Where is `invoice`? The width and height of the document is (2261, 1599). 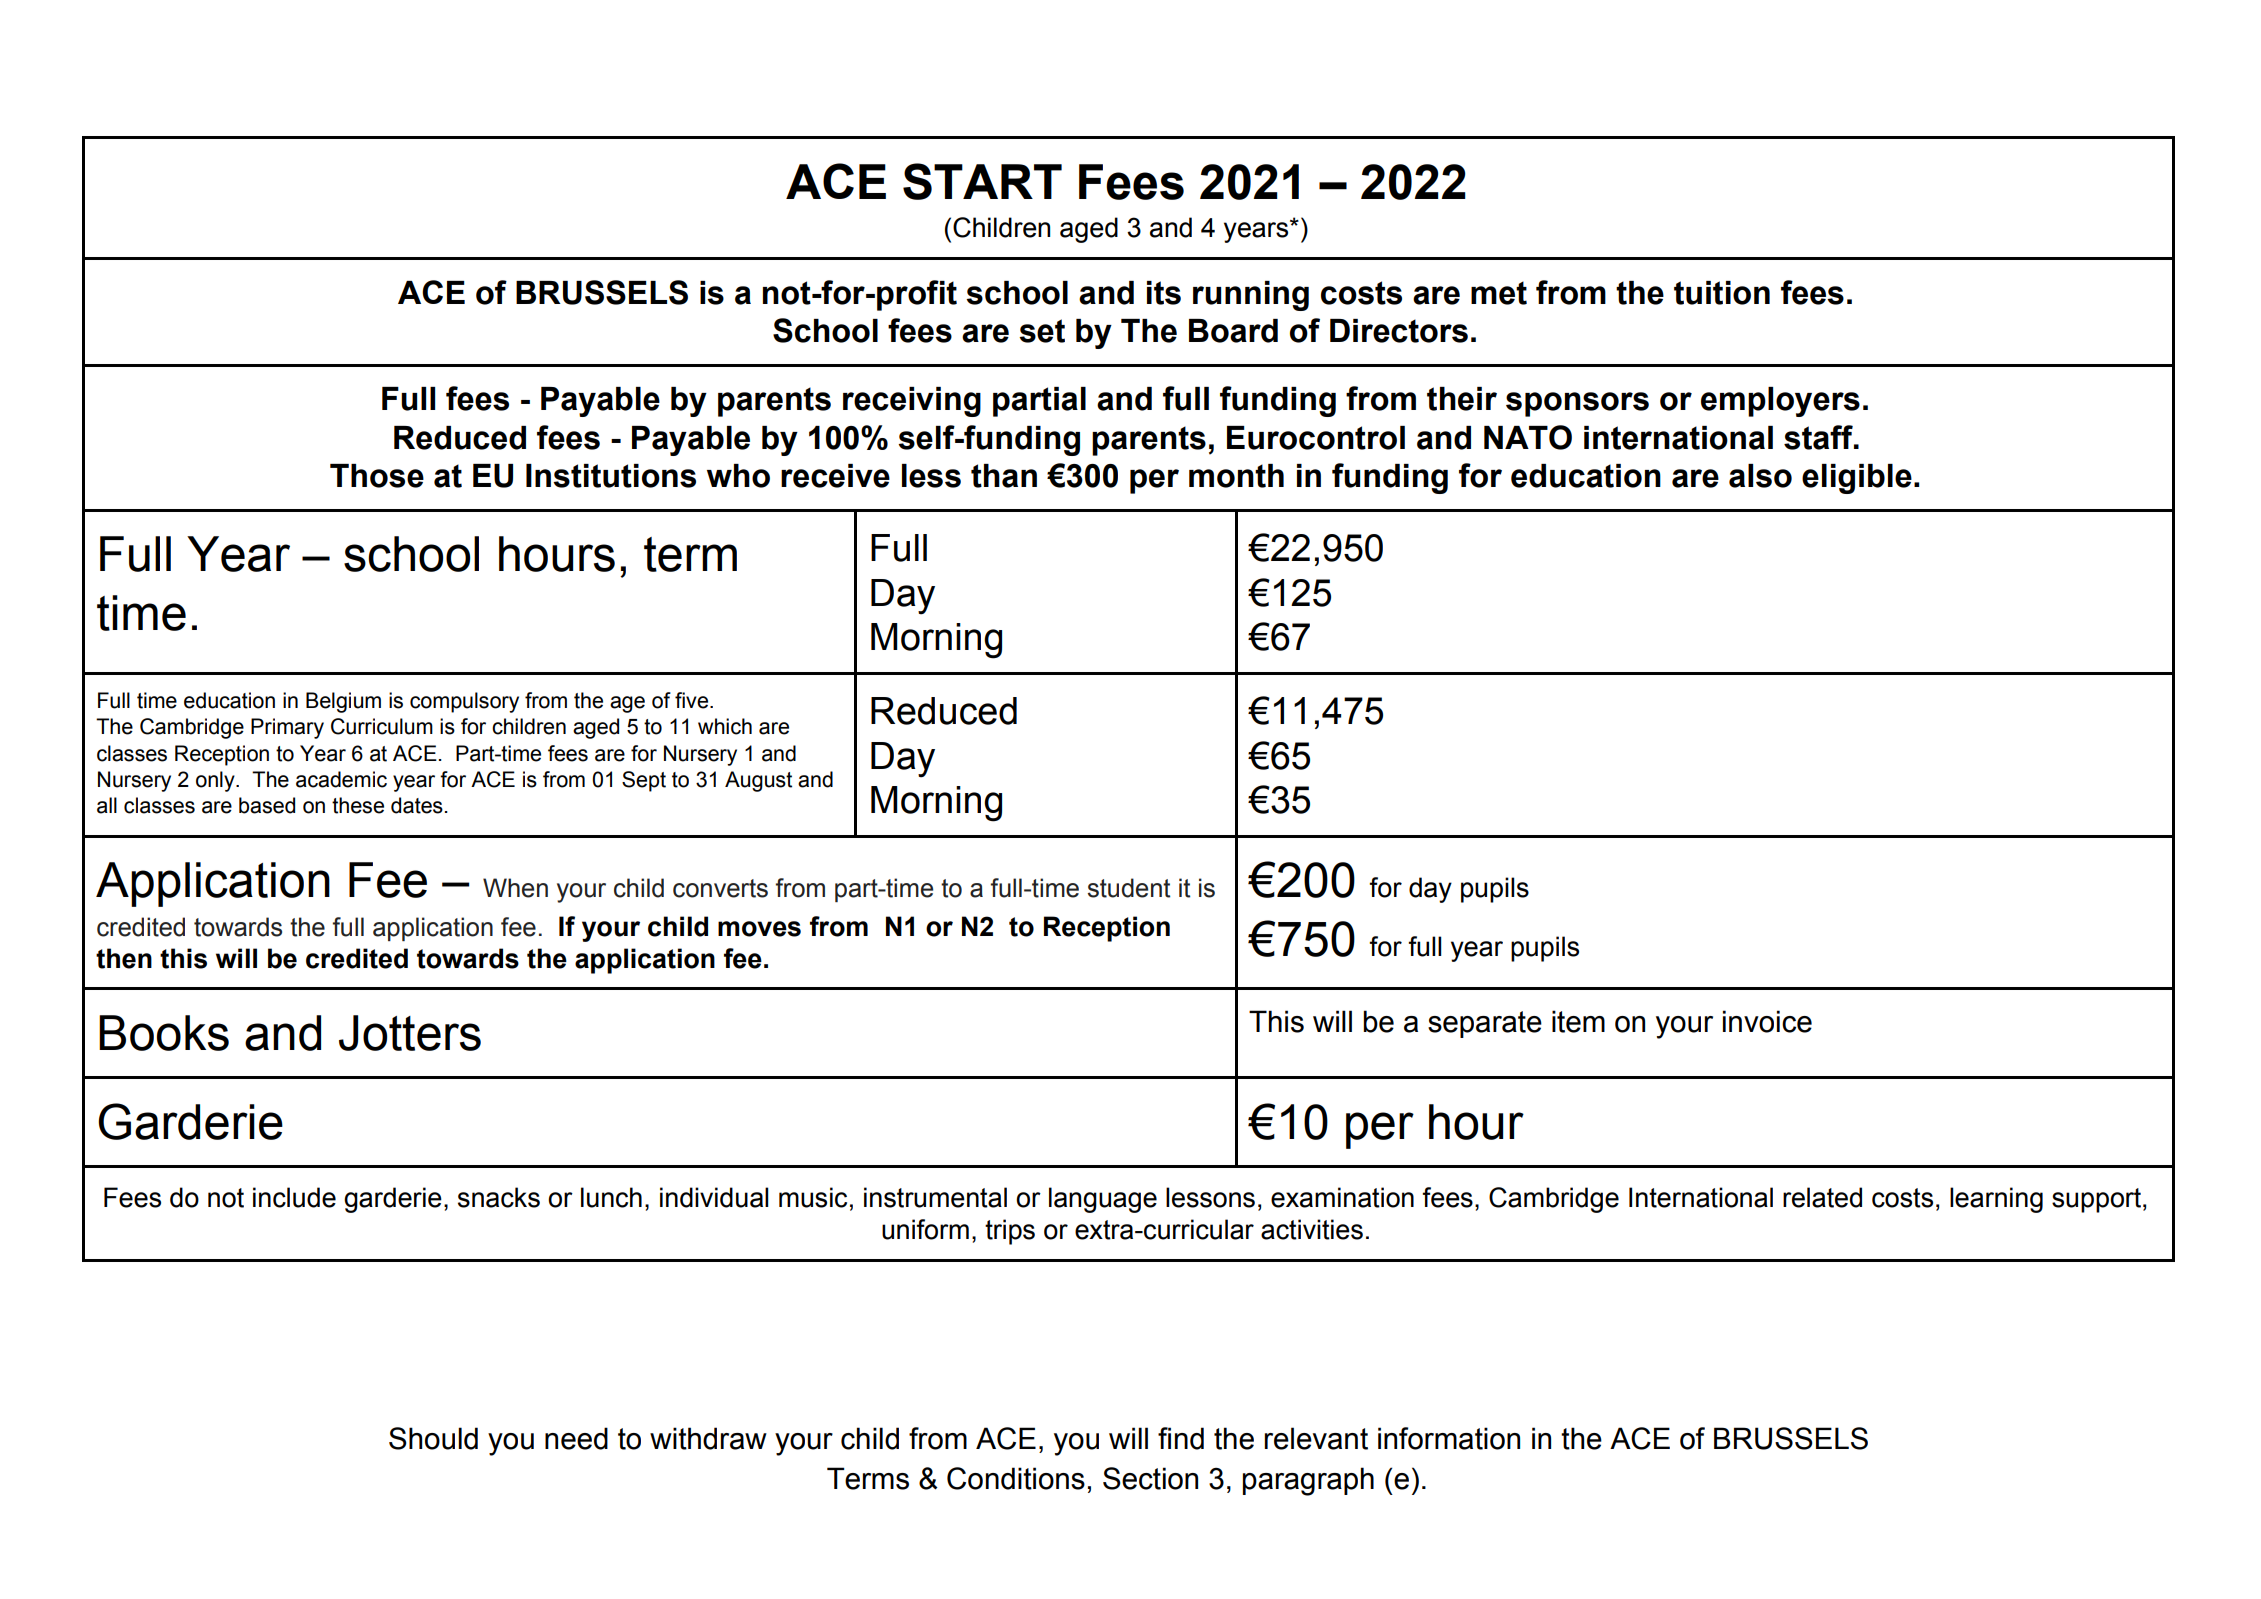 invoice is located at coordinates (1767, 1021).
